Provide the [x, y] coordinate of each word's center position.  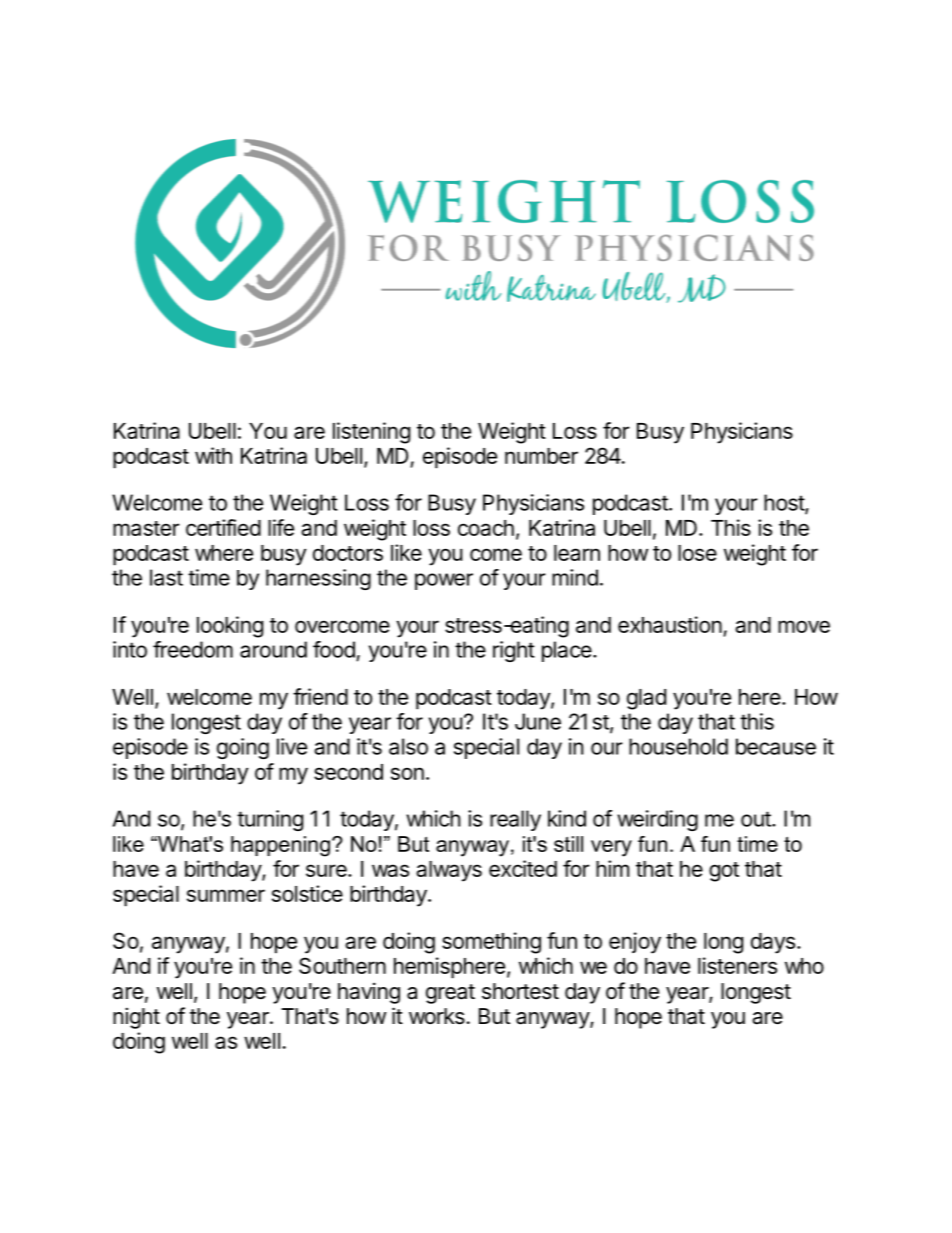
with [213, 455]
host [785, 503]
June [538, 721]
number [541, 456]
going [243, 748]
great [450, 994]
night [136, 1018]
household [678, 746]
